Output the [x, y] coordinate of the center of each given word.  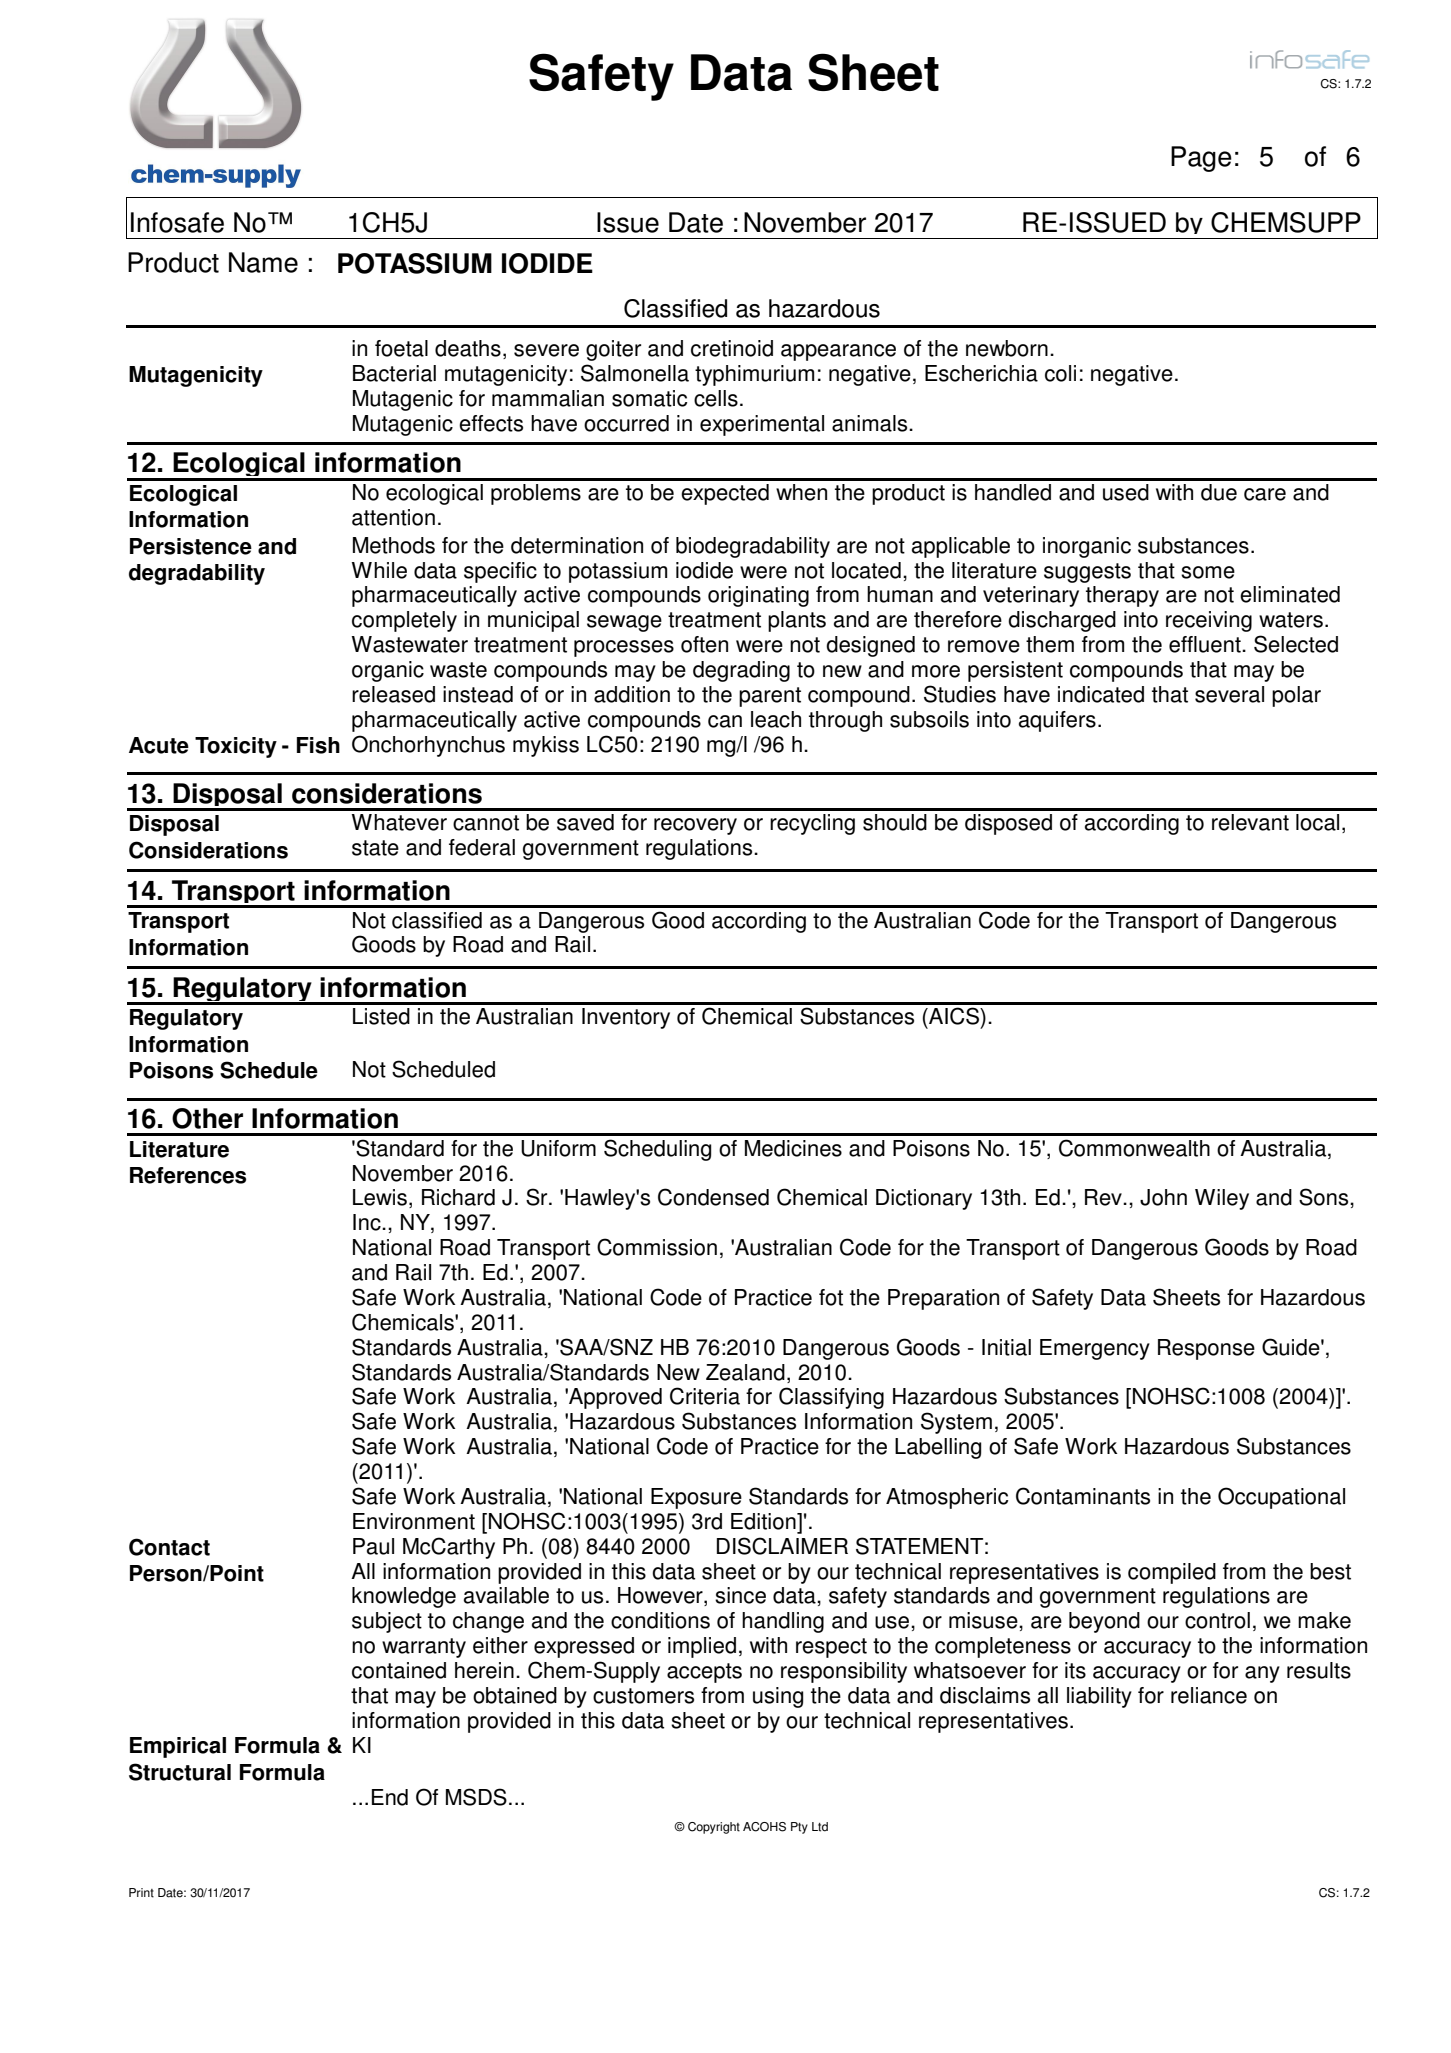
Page [1201, 159]
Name [263, 262]
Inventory [626, 1018]
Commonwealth [1134, 1148]
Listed [381, 1016]
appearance [838, 352]
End [390, 1797]
